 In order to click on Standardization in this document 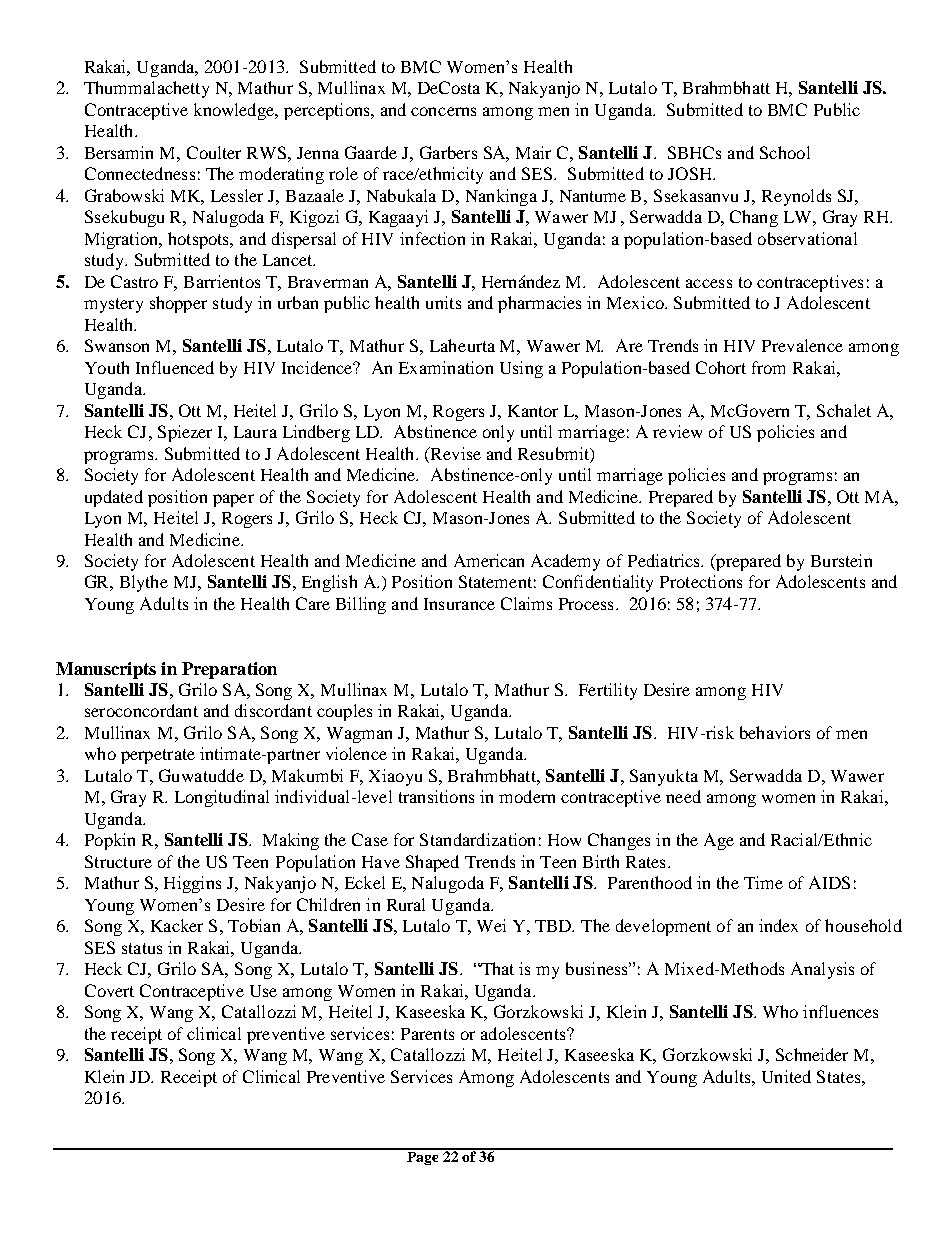, I will do `click(477, 839)`.
